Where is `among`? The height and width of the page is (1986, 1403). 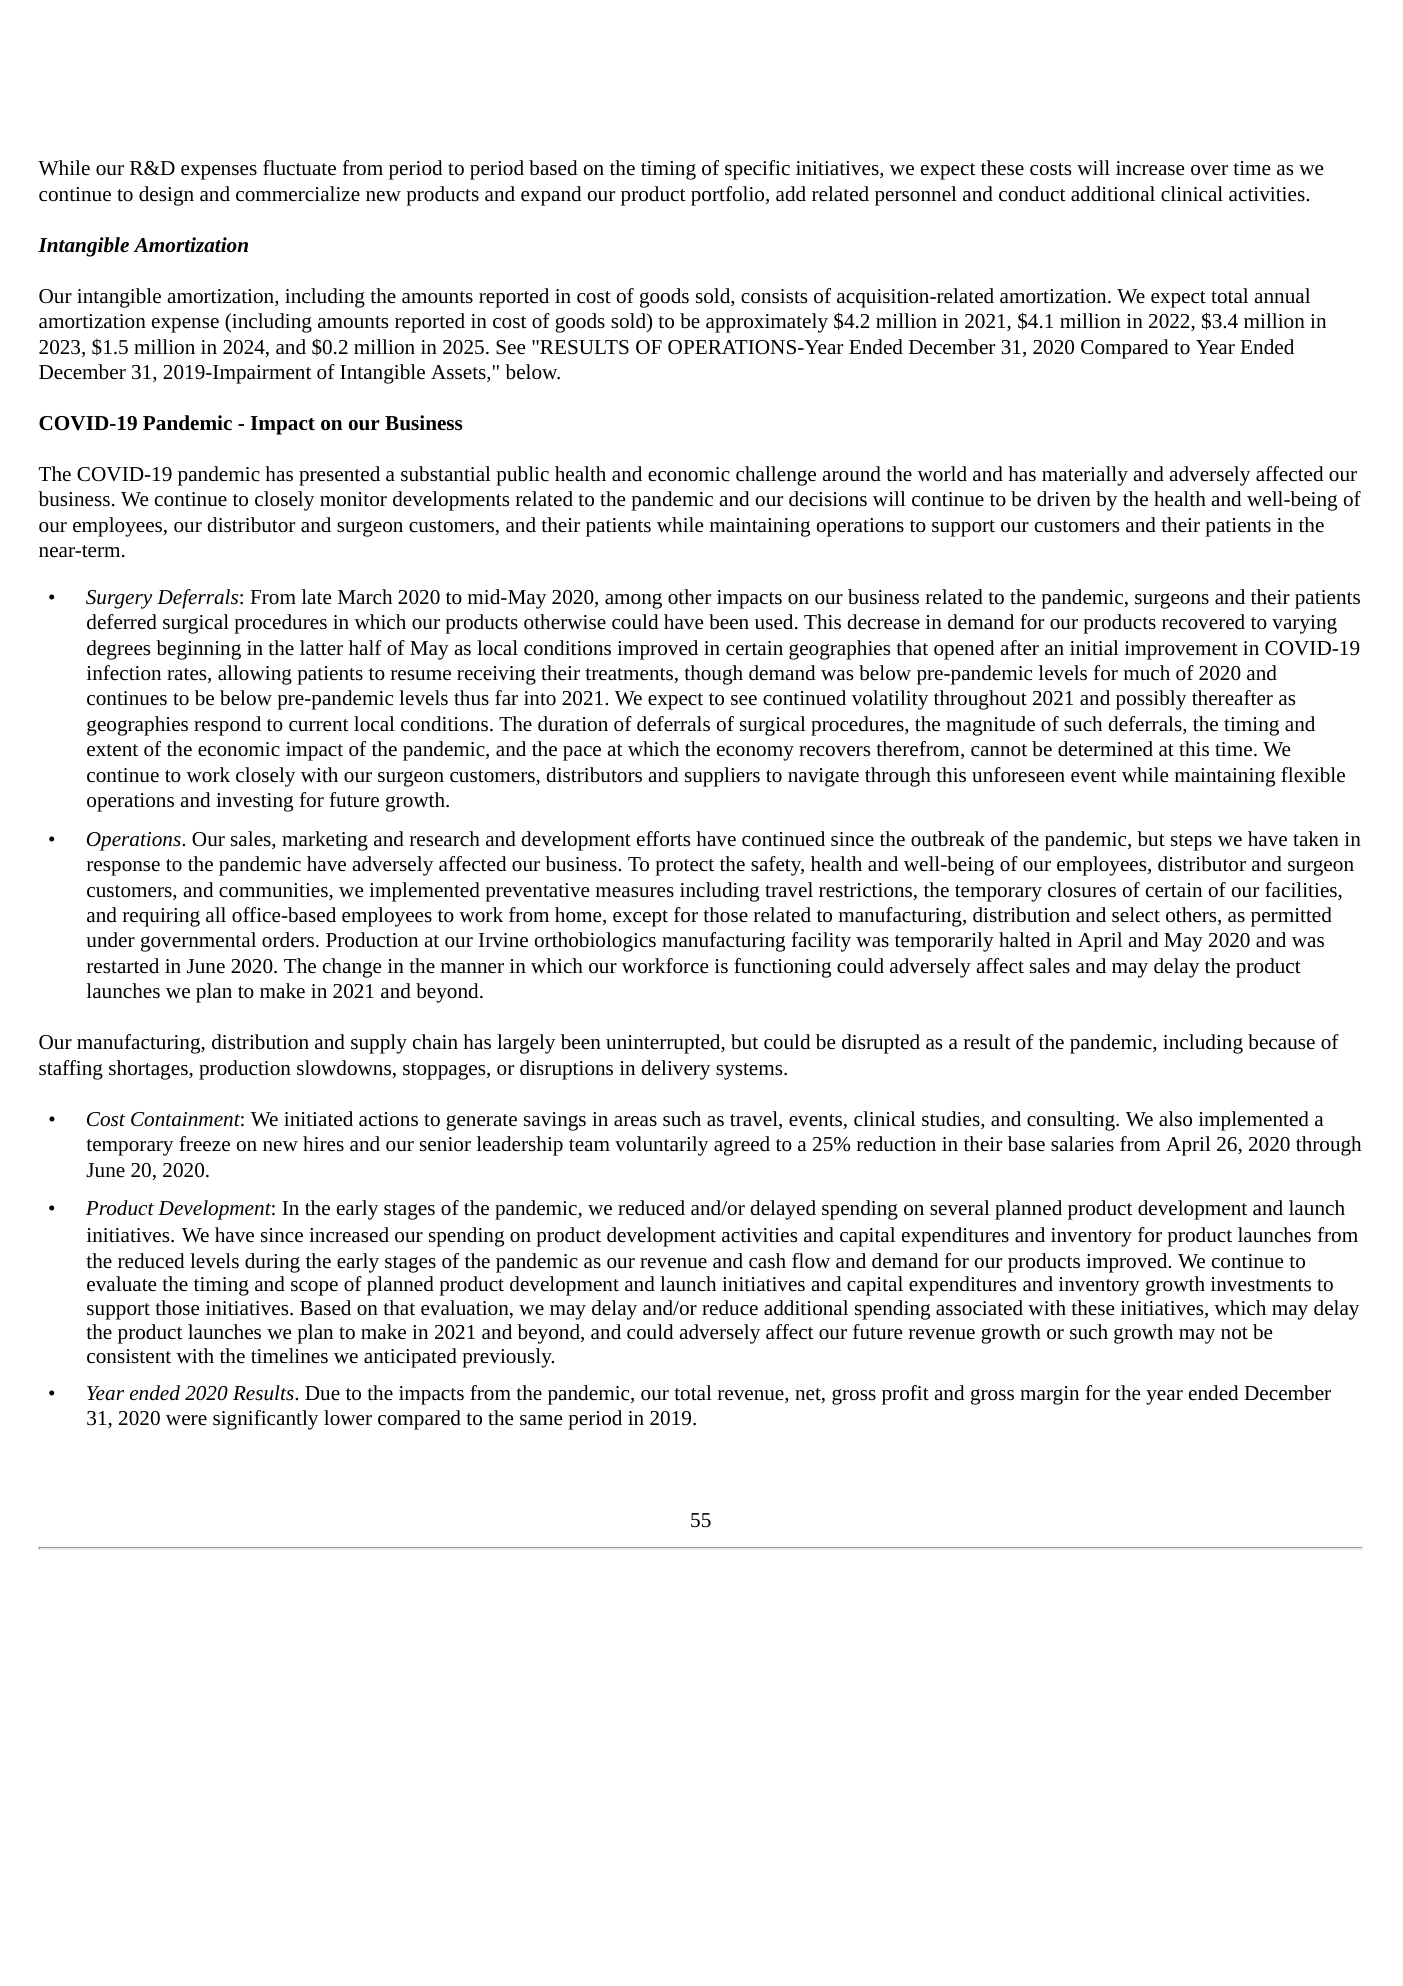
among is located at coordinates (633, 601).
